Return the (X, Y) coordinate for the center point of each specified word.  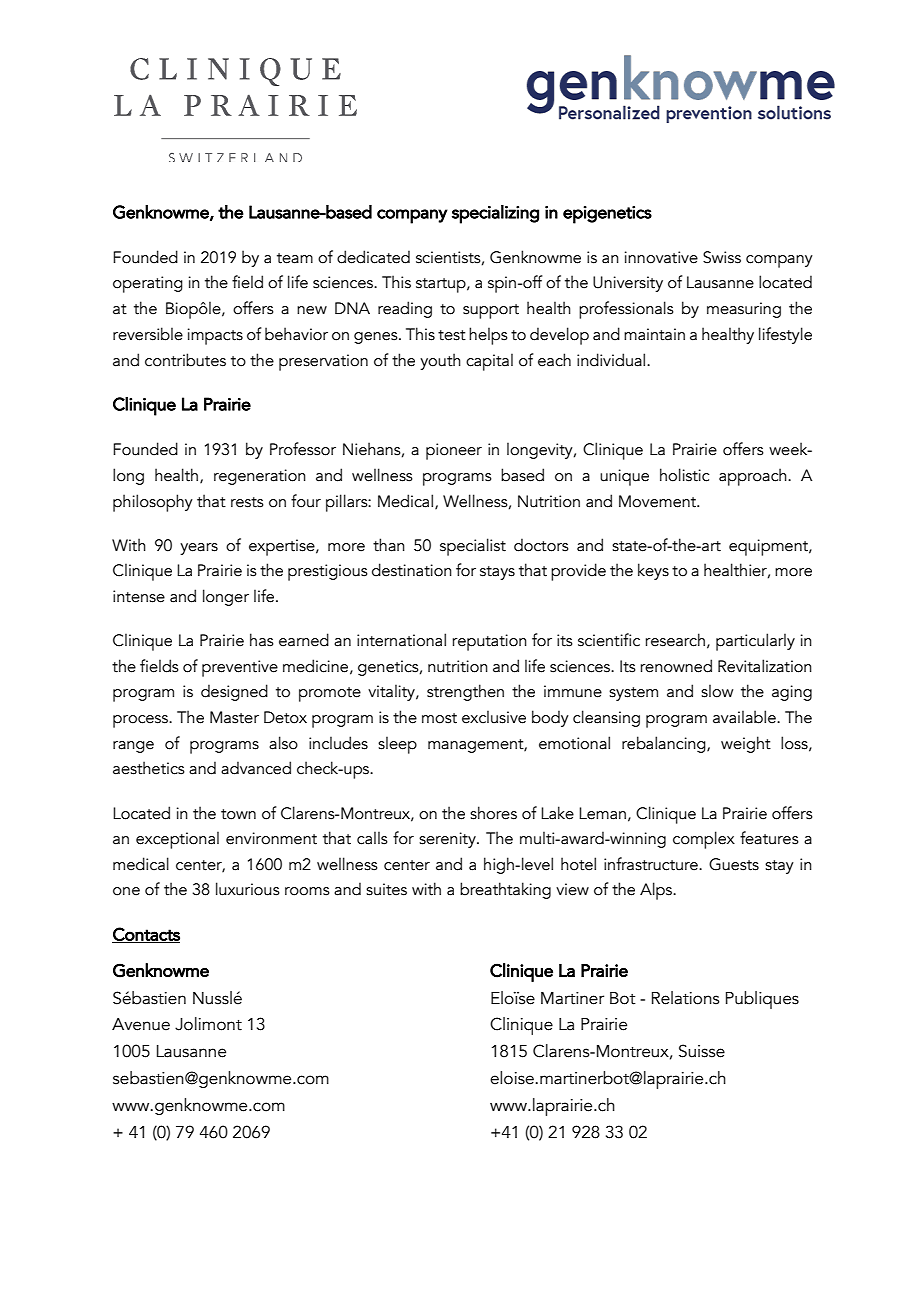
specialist (473, 547)
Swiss (722, 257)
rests (247, 502)
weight (746, 744)
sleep (397, 745)
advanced (256, 768)
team (295, 258)
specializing (495, 214)
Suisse (702, 1051)
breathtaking (505, 890)
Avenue (141, 1024)
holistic (684, 475)
